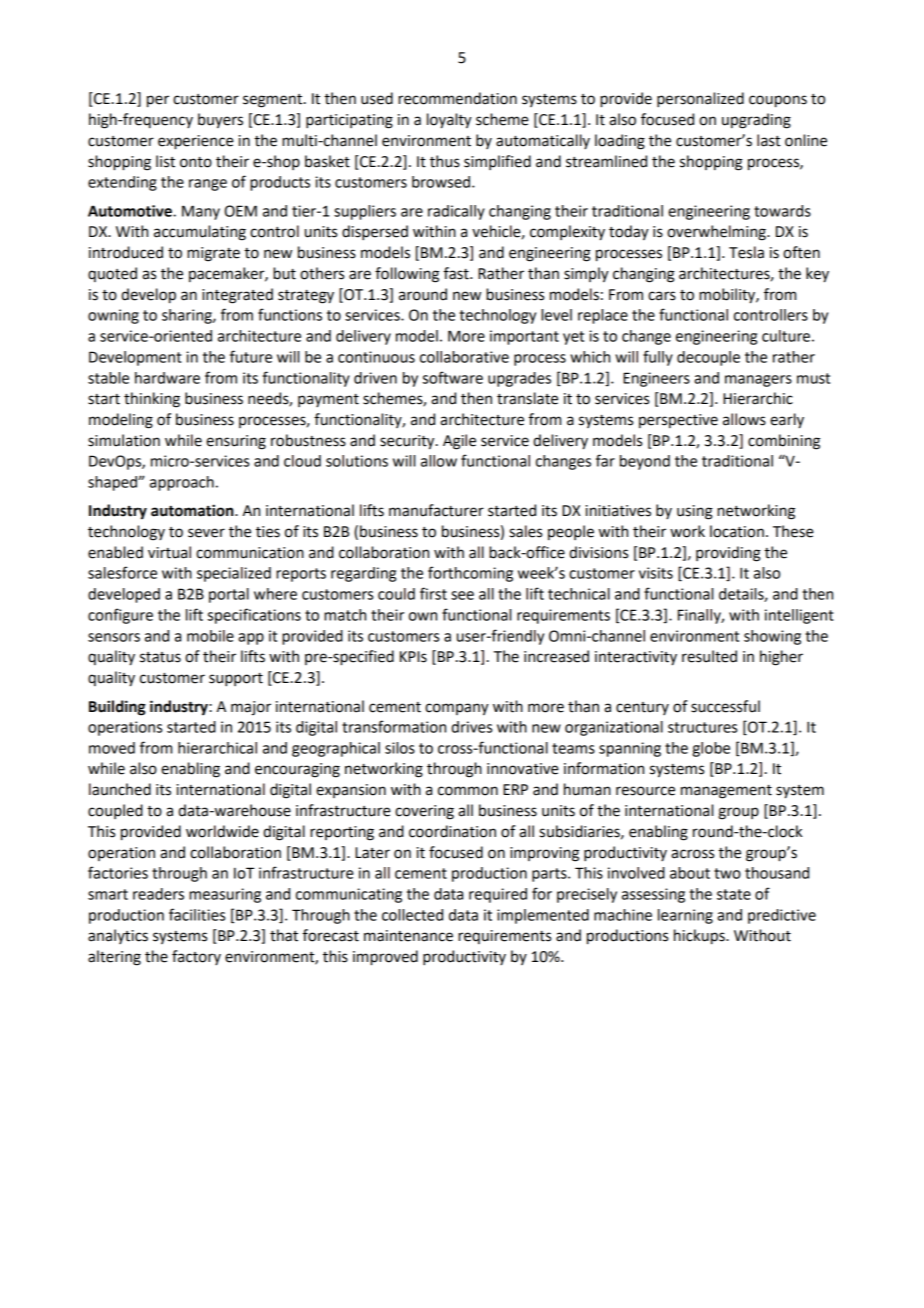 The image size is (924, 1308). I want to click on buyers, so click(220, 121).
